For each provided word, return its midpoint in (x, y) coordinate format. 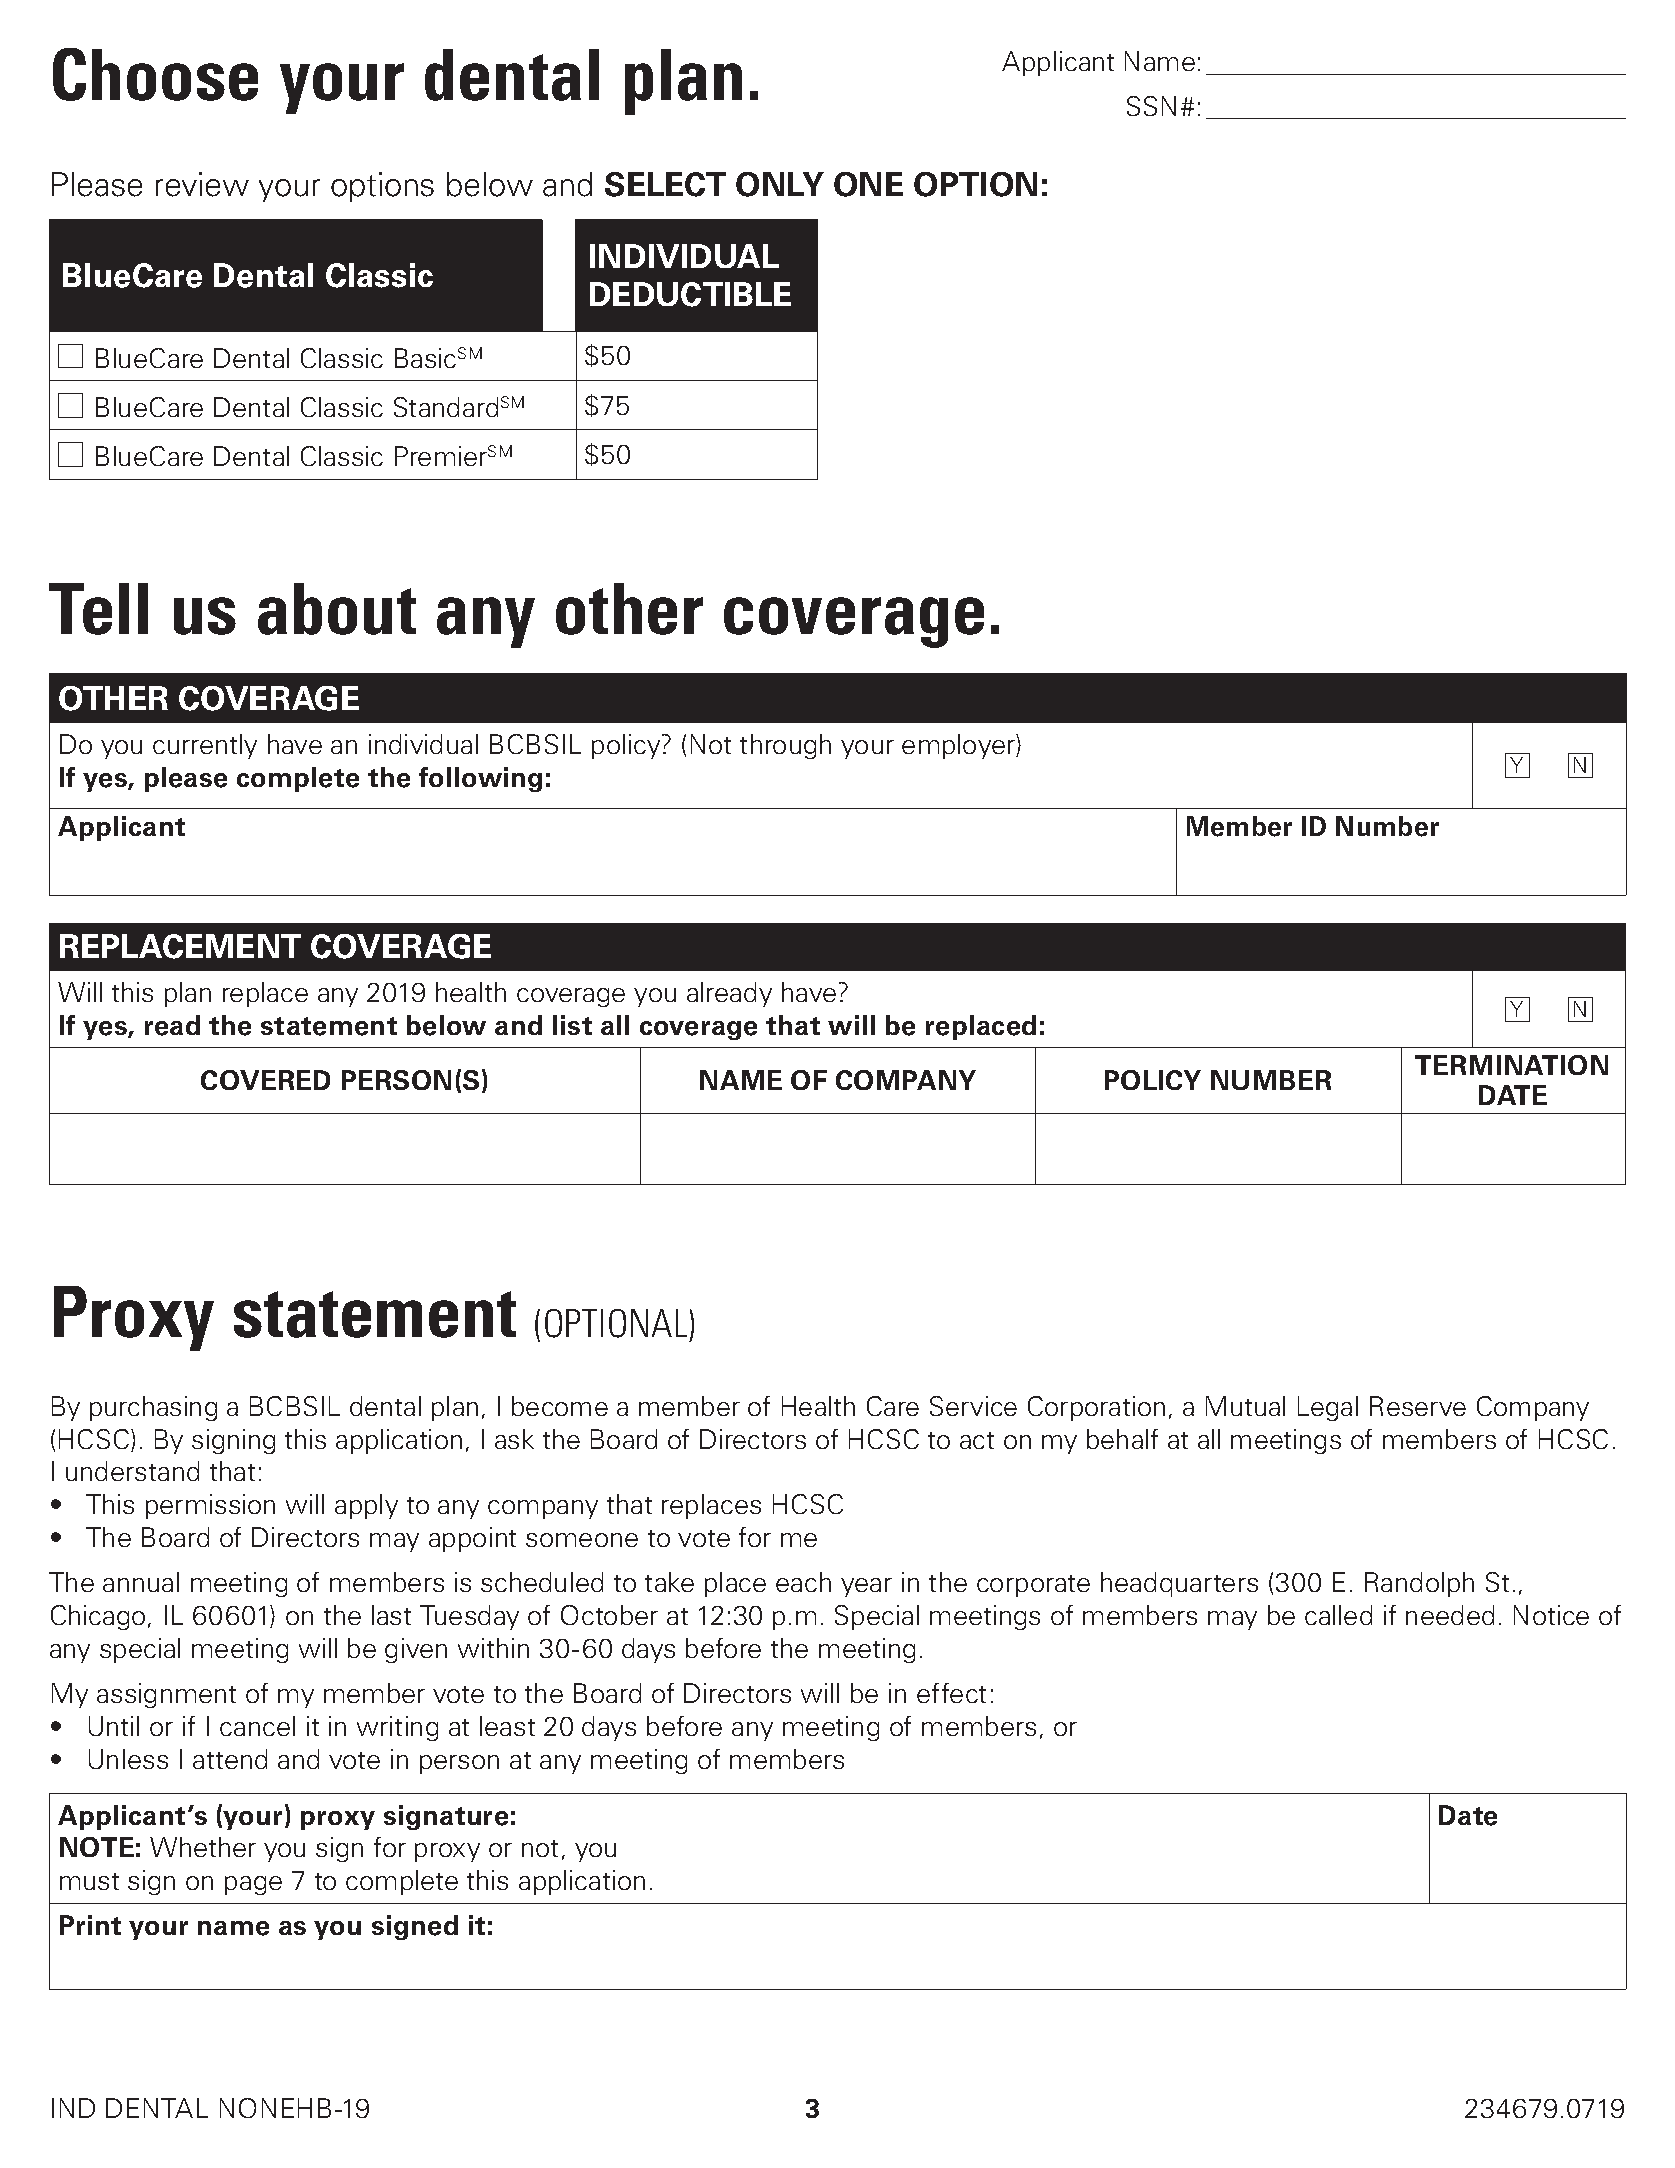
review (202, 184)
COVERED (265, 1080)
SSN (1151, 106)
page (253, 1885)
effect (951, 1693)
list (572, 1025)
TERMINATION (1511, 1065)
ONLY (780, 184)
